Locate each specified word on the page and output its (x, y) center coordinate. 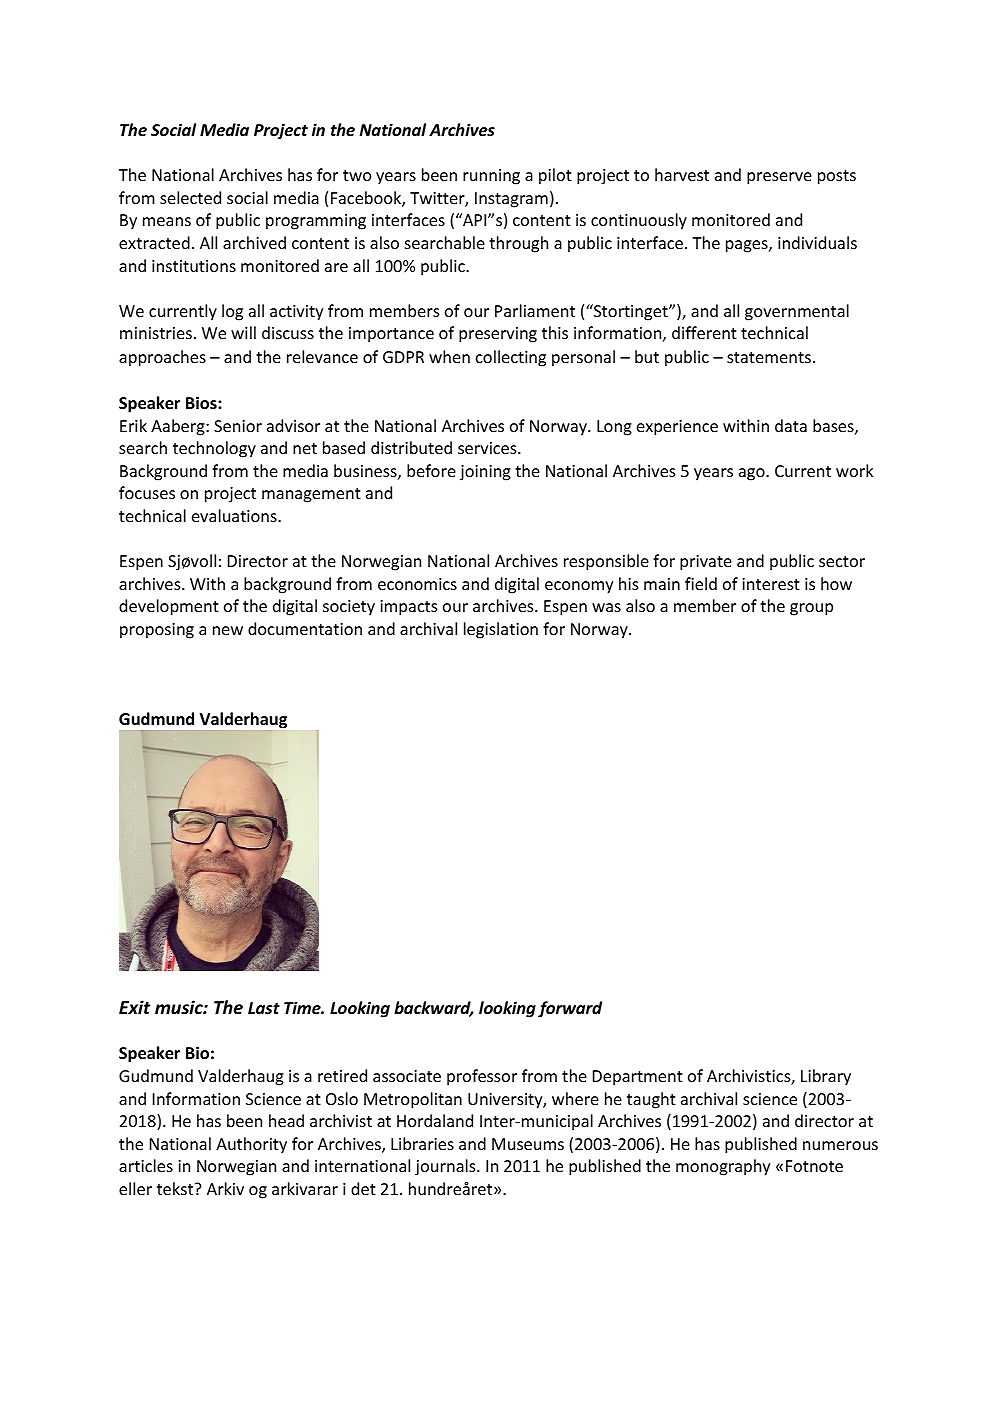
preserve (779, 178)
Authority (251, 1145)
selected (190, 197)
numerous (840, 1145)
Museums (528, 1144)
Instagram (511, 200)
